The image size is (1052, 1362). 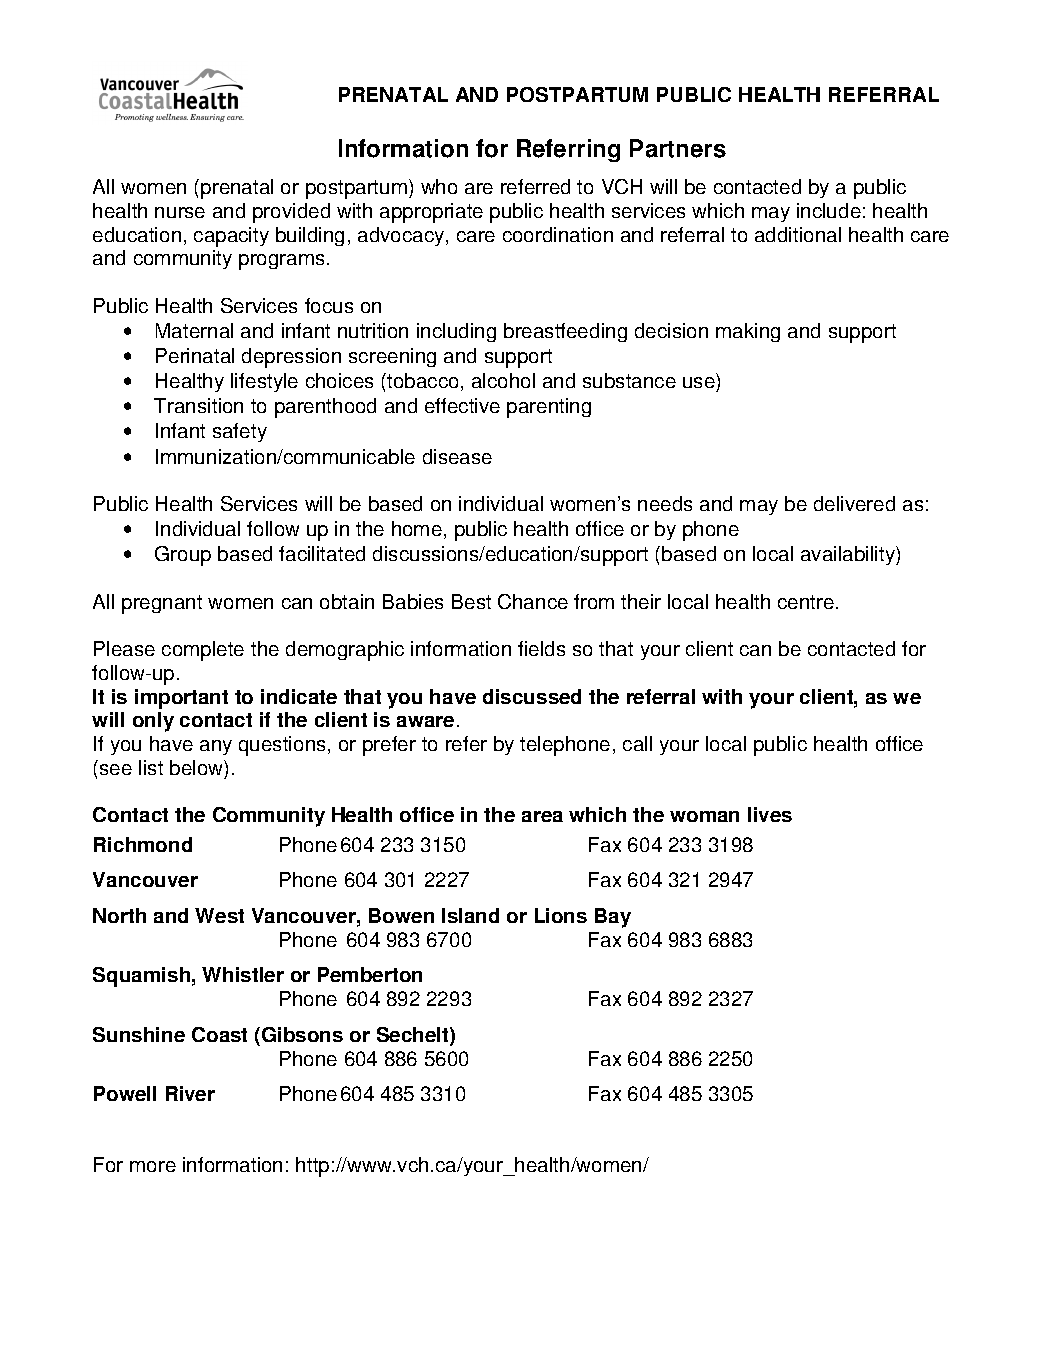 I want to click on Pemberton, so click(x=370, y=974).
